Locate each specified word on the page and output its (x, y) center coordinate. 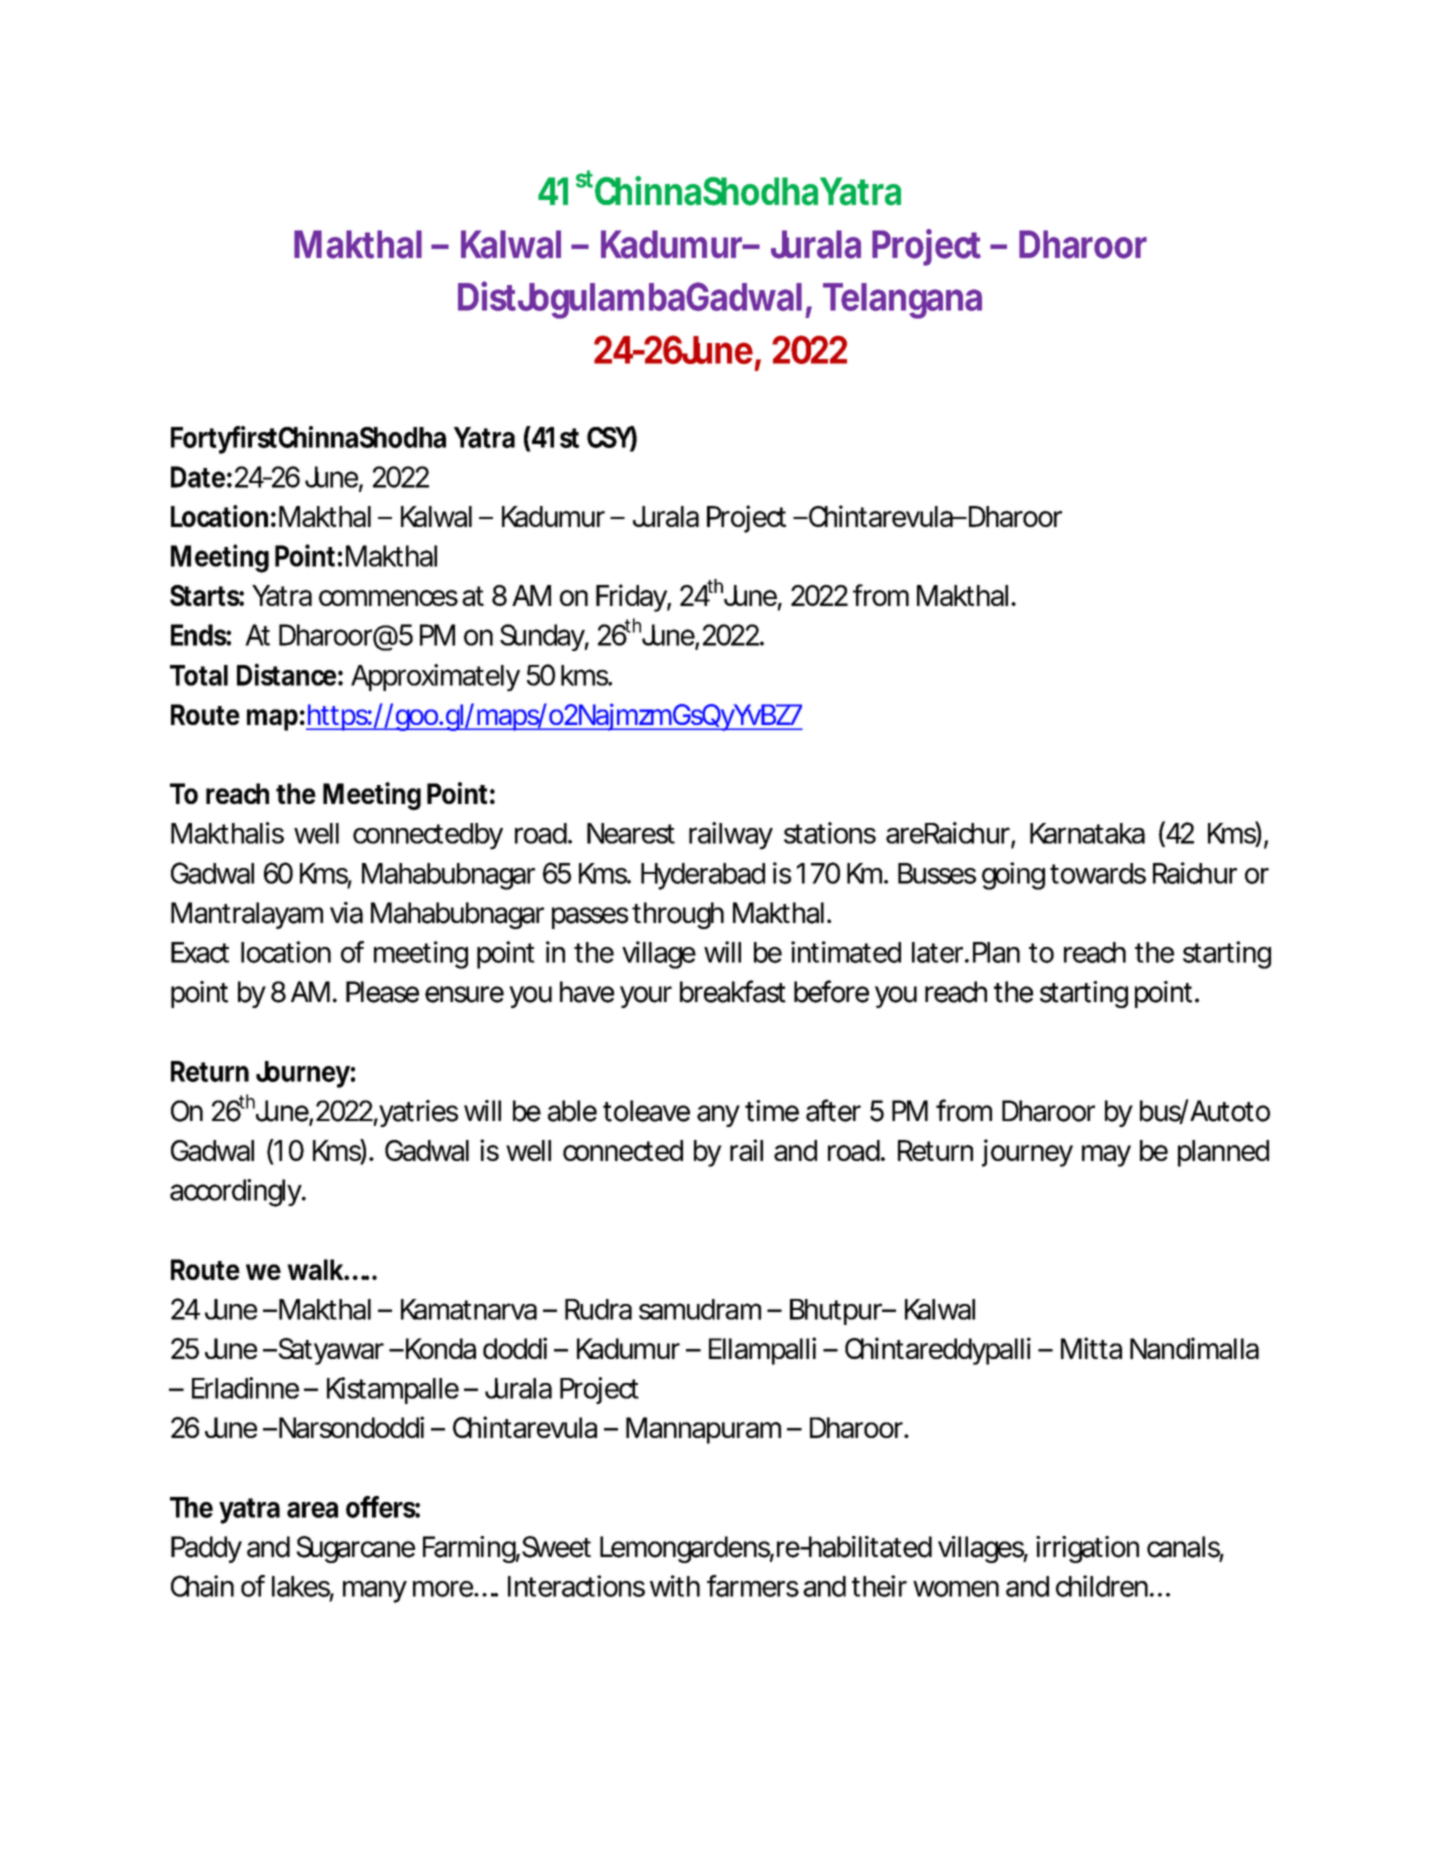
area (312, 1510)
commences (388, 598)
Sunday (542, 637)
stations (830, 833)
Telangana (902, 301)
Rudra (598, 1309)
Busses (937, 873)
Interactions (576, 1586)
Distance (286, 674)
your (646, 997)
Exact (200, 952)
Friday (631, 598)
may (1106, 1156)
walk (315, 1269)
